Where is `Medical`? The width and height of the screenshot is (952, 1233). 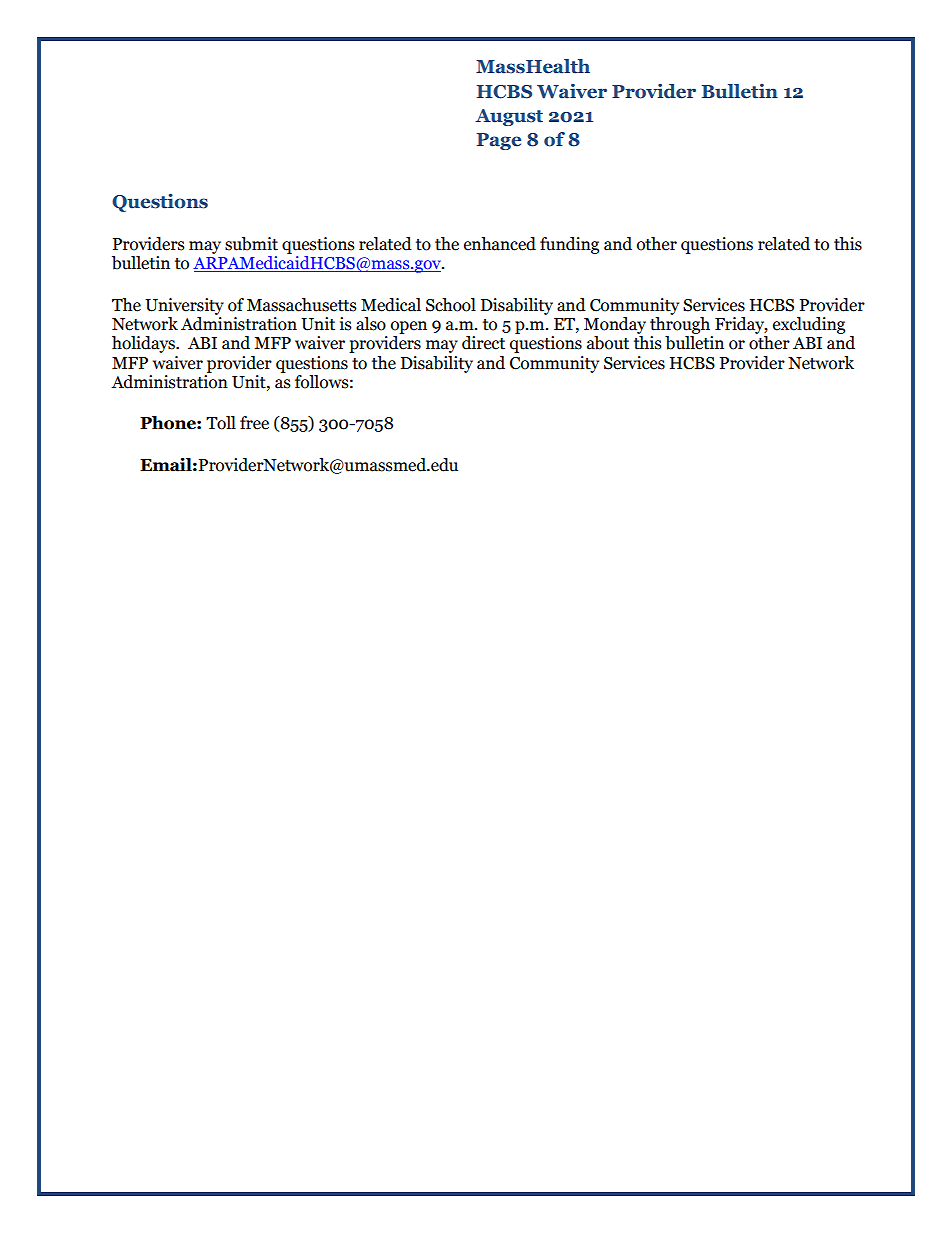
Medical is located at coordinates (391, 305).
